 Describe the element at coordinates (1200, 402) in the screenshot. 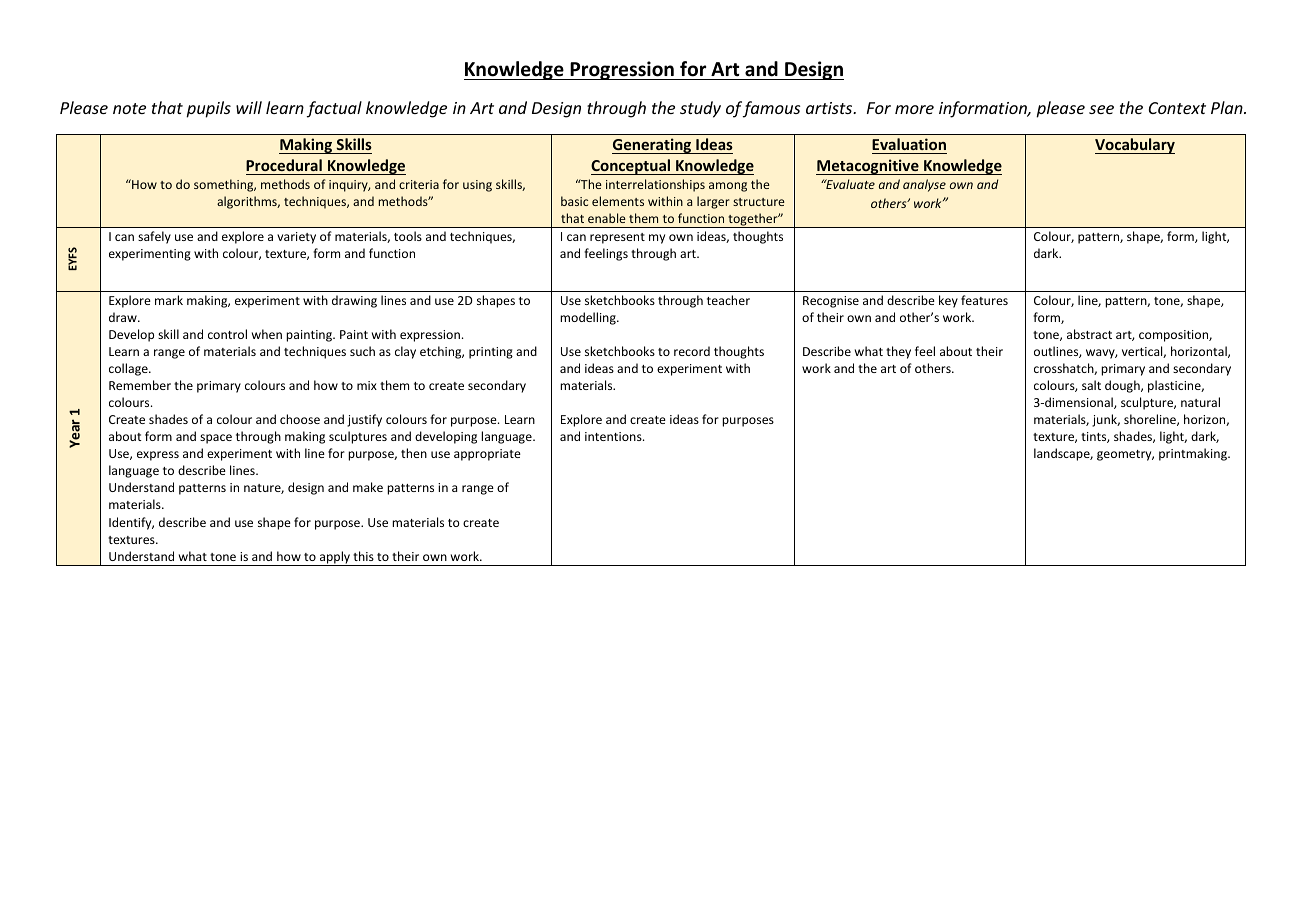

I see `natural` at that location.
